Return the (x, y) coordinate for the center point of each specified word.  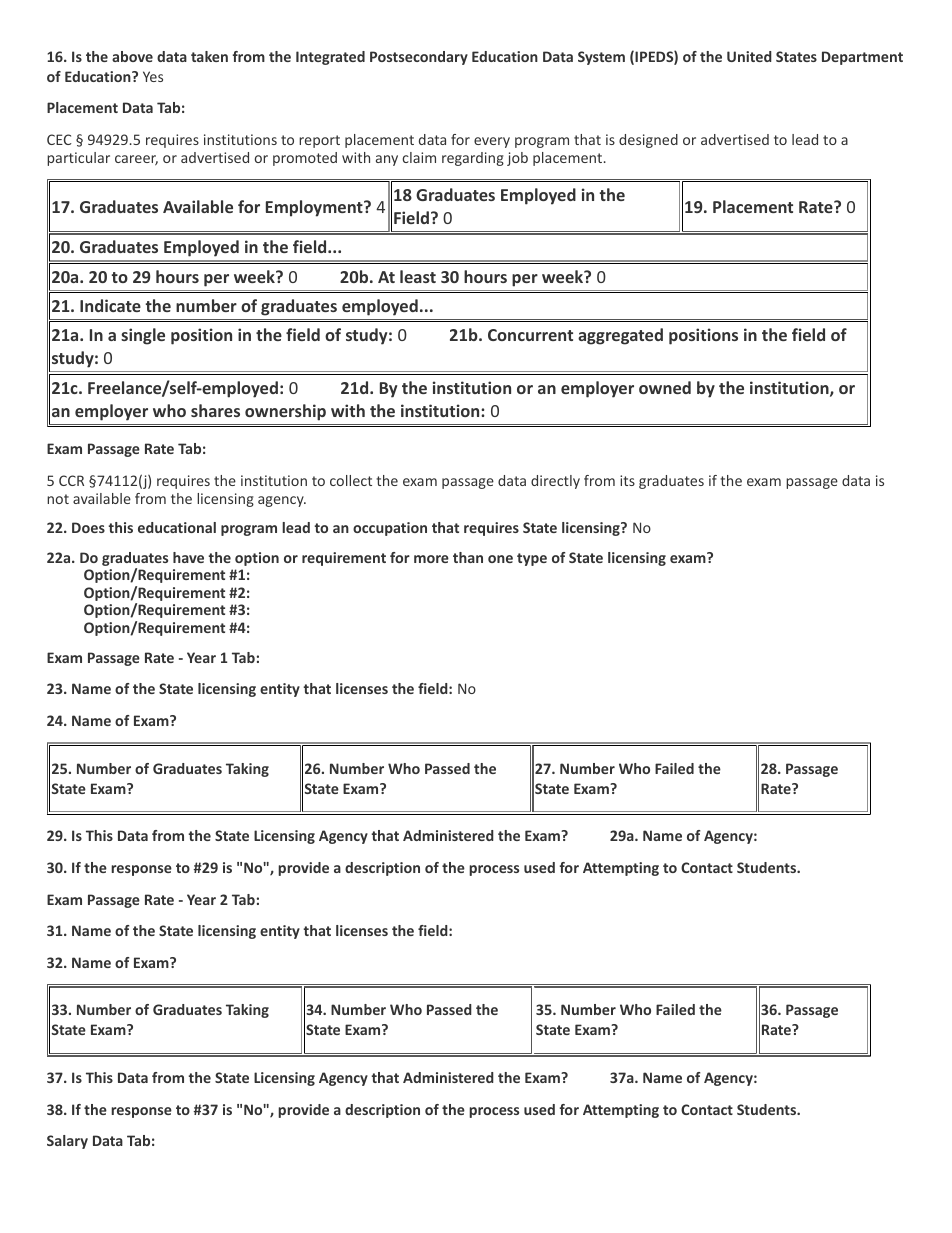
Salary (67, 1142)
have (188, 557)
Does (88, 527)
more (431, 559)
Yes (153, 76)
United (749, 56)
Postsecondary (419, 58)
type (532, 559)
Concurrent (530, 335)
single (143, 336)
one (500, 559)
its (627, 480)
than (468, 557)
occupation (390, 529)
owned (665, 387)
